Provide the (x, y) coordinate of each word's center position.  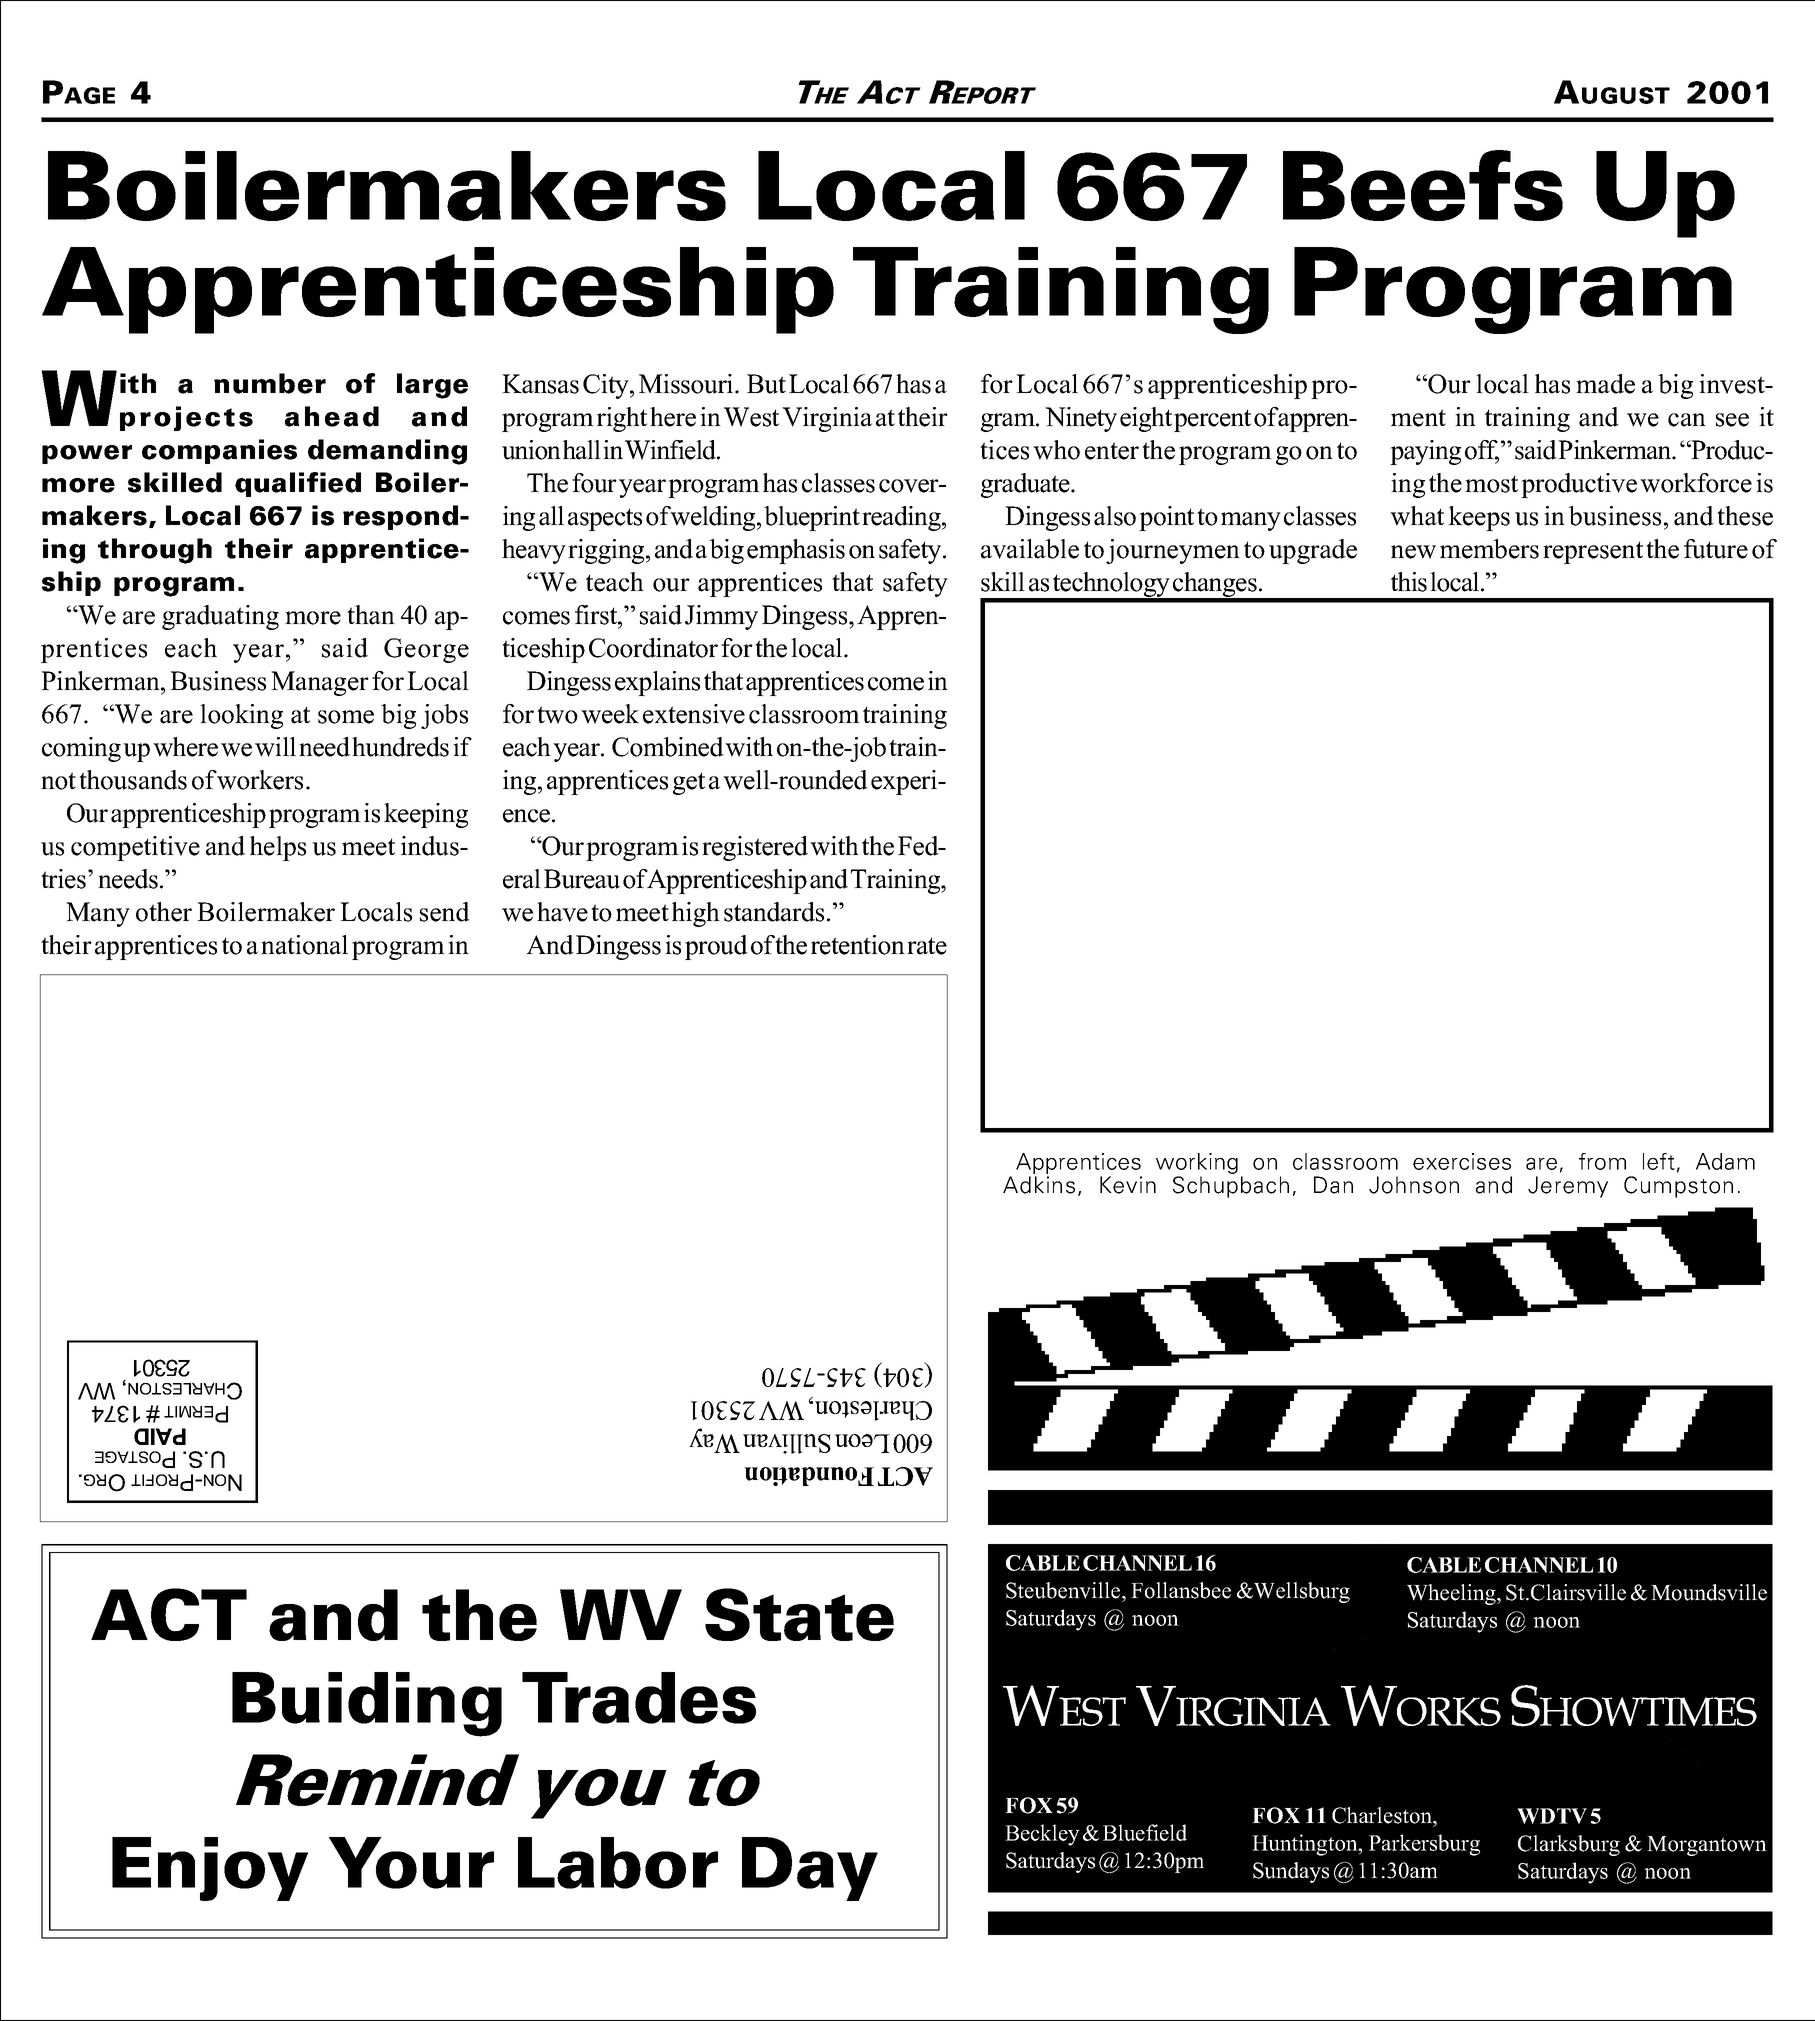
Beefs (1423, 185)
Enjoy (210, 1869)
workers (259, 780)
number (270, 383)
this (1409, 582)
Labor (618, 1863)
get (689, 783)
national (304, 945)
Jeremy (1568, 1187)
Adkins (1039, 1185)
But (766, 384)
